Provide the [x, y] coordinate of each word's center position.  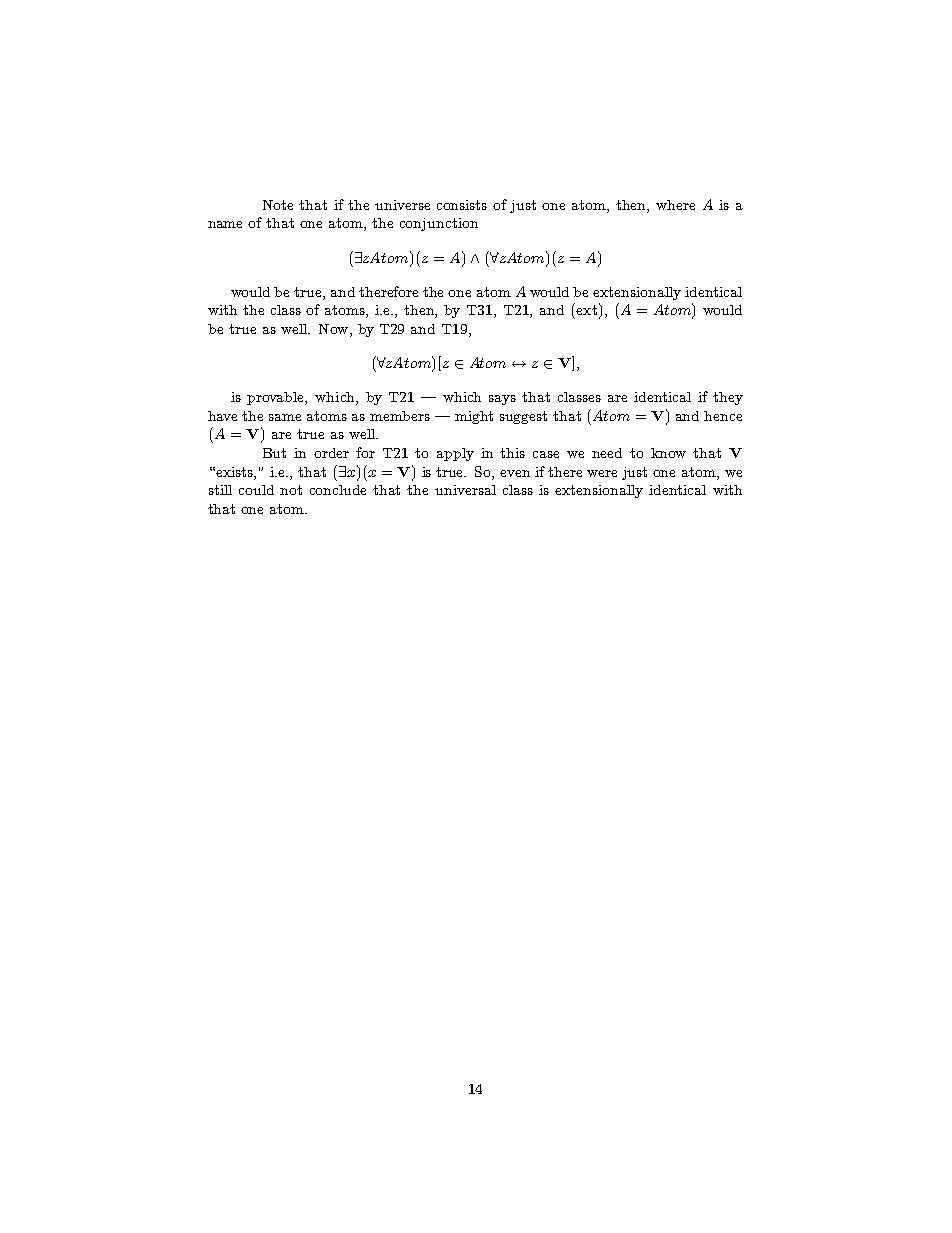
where [675, 205]
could [256, 490]
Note [278, 205]
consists [462, 205]
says [502, 400]
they [728, 398]
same [285, 417]
